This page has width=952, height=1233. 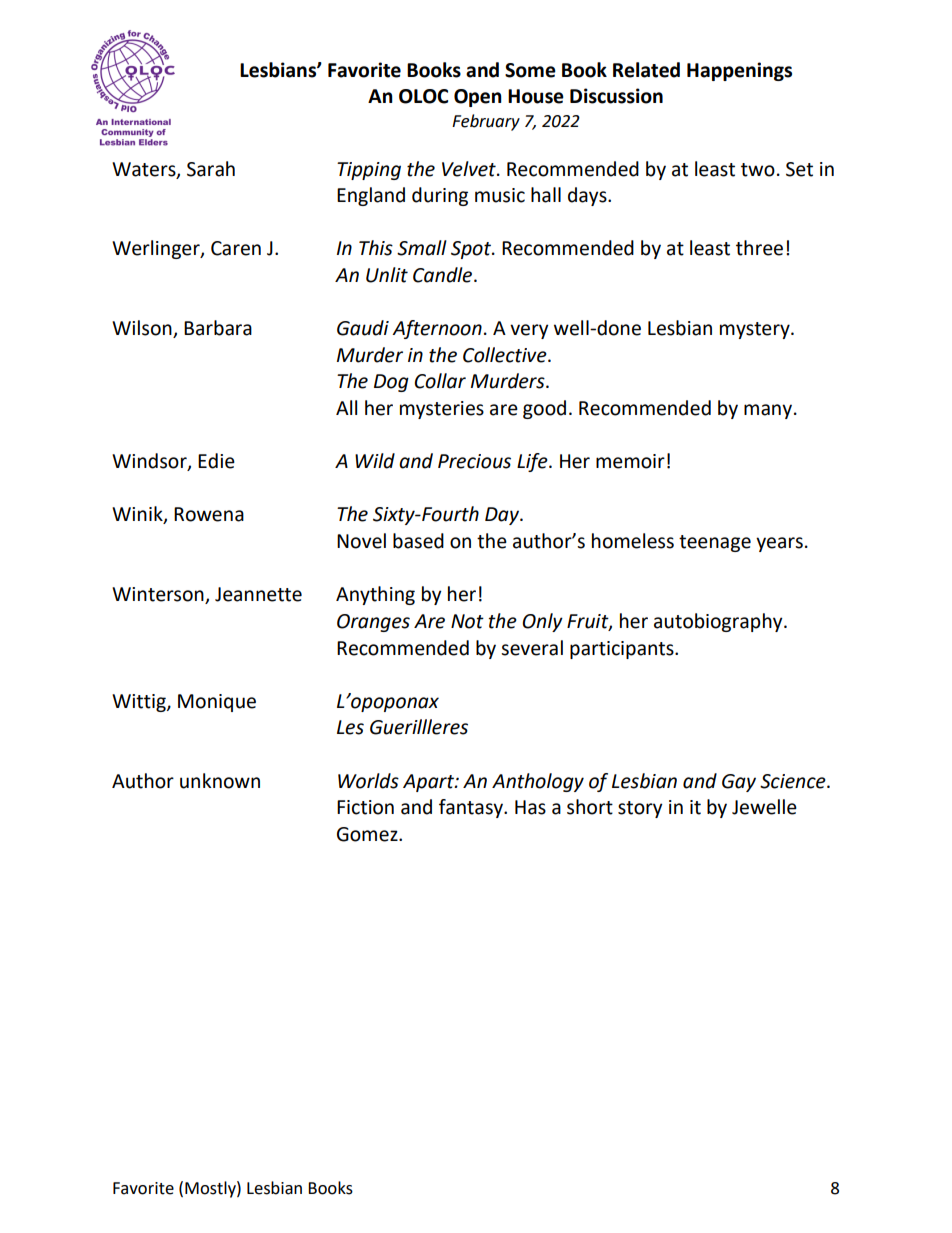 I want to click on Precious, so click(x=474, y=461).
